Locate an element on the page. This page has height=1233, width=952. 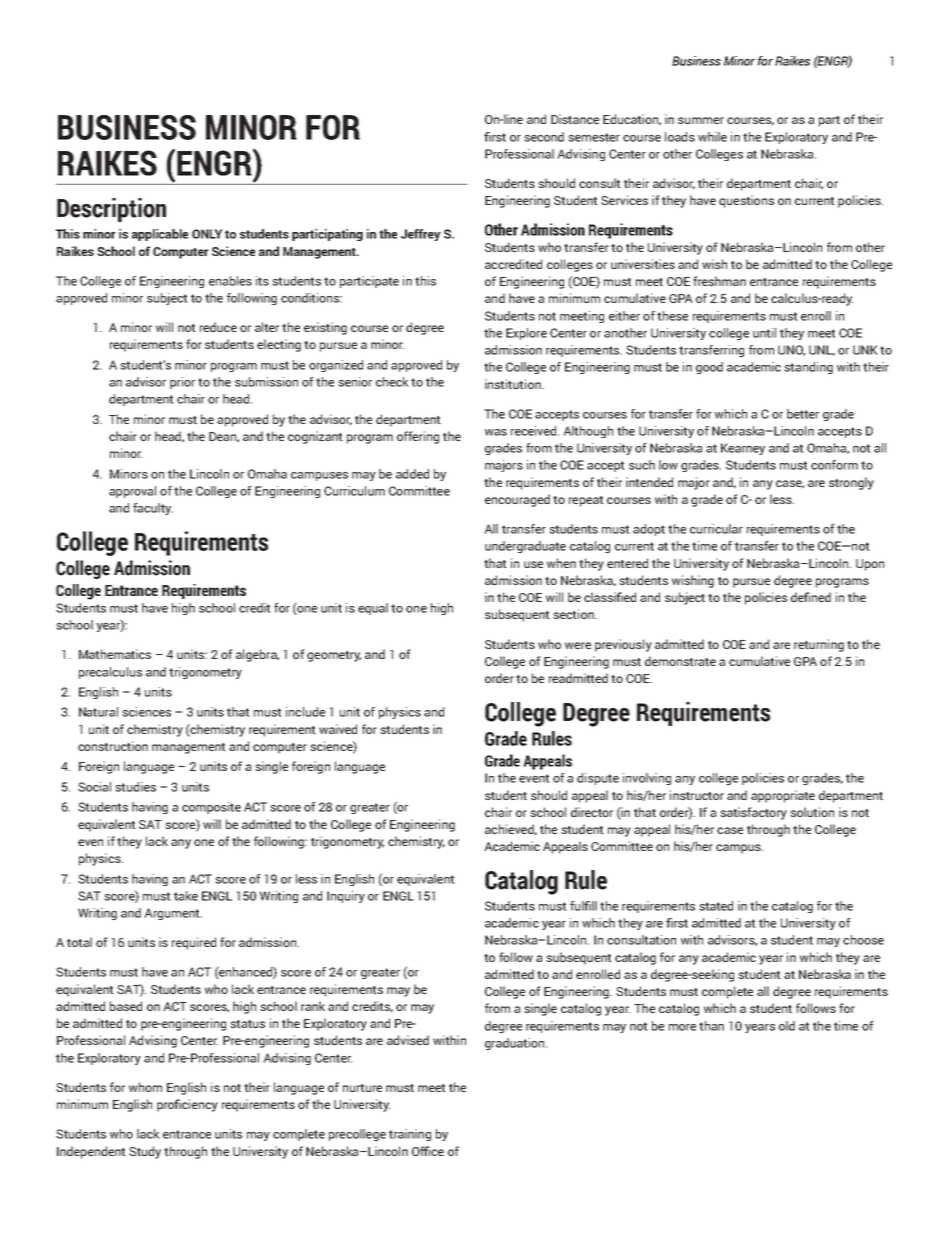
appropriate is located at coordinates (783, 796).
